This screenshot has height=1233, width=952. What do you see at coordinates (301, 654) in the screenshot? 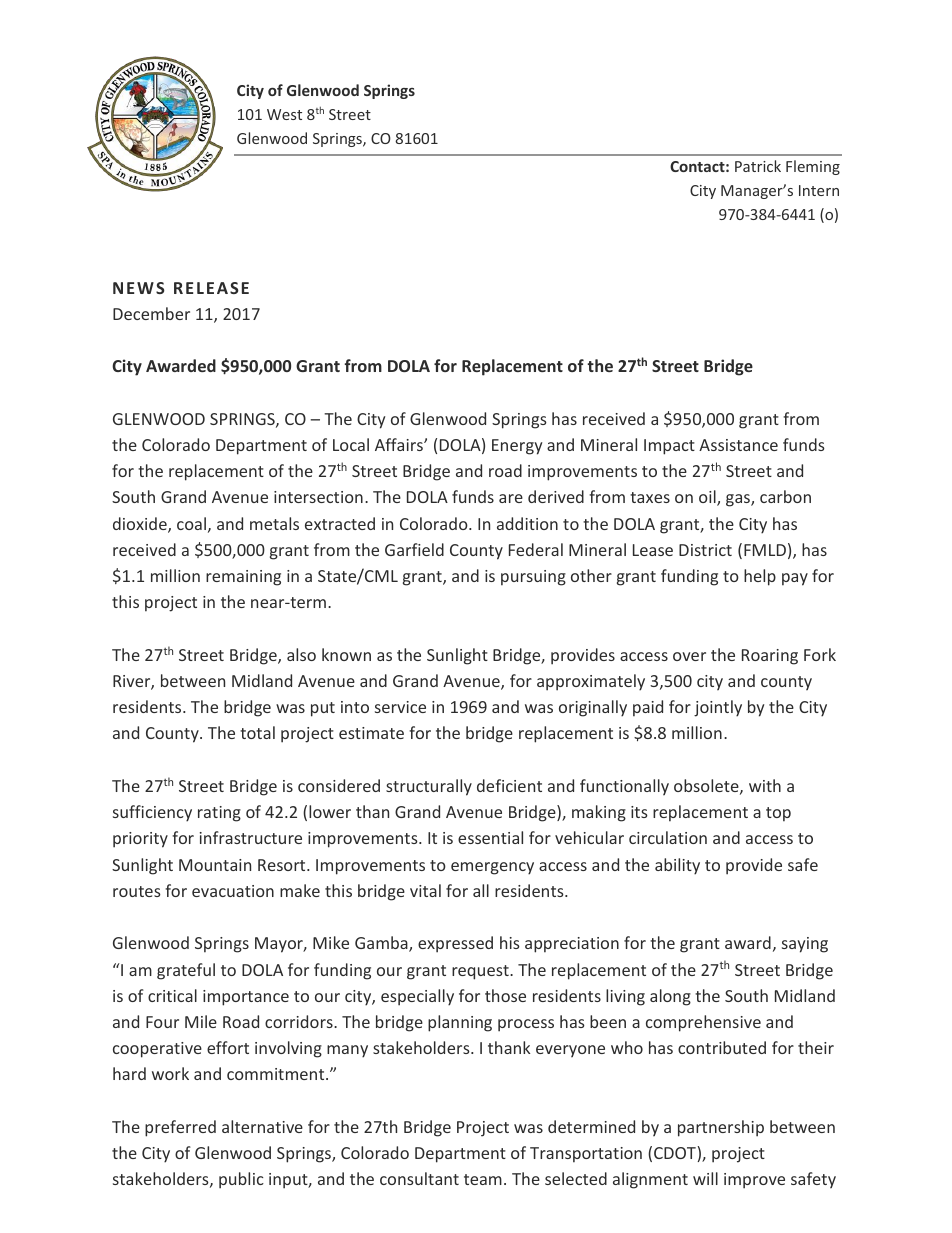
I see `also` at bounding box center [301, 654].
